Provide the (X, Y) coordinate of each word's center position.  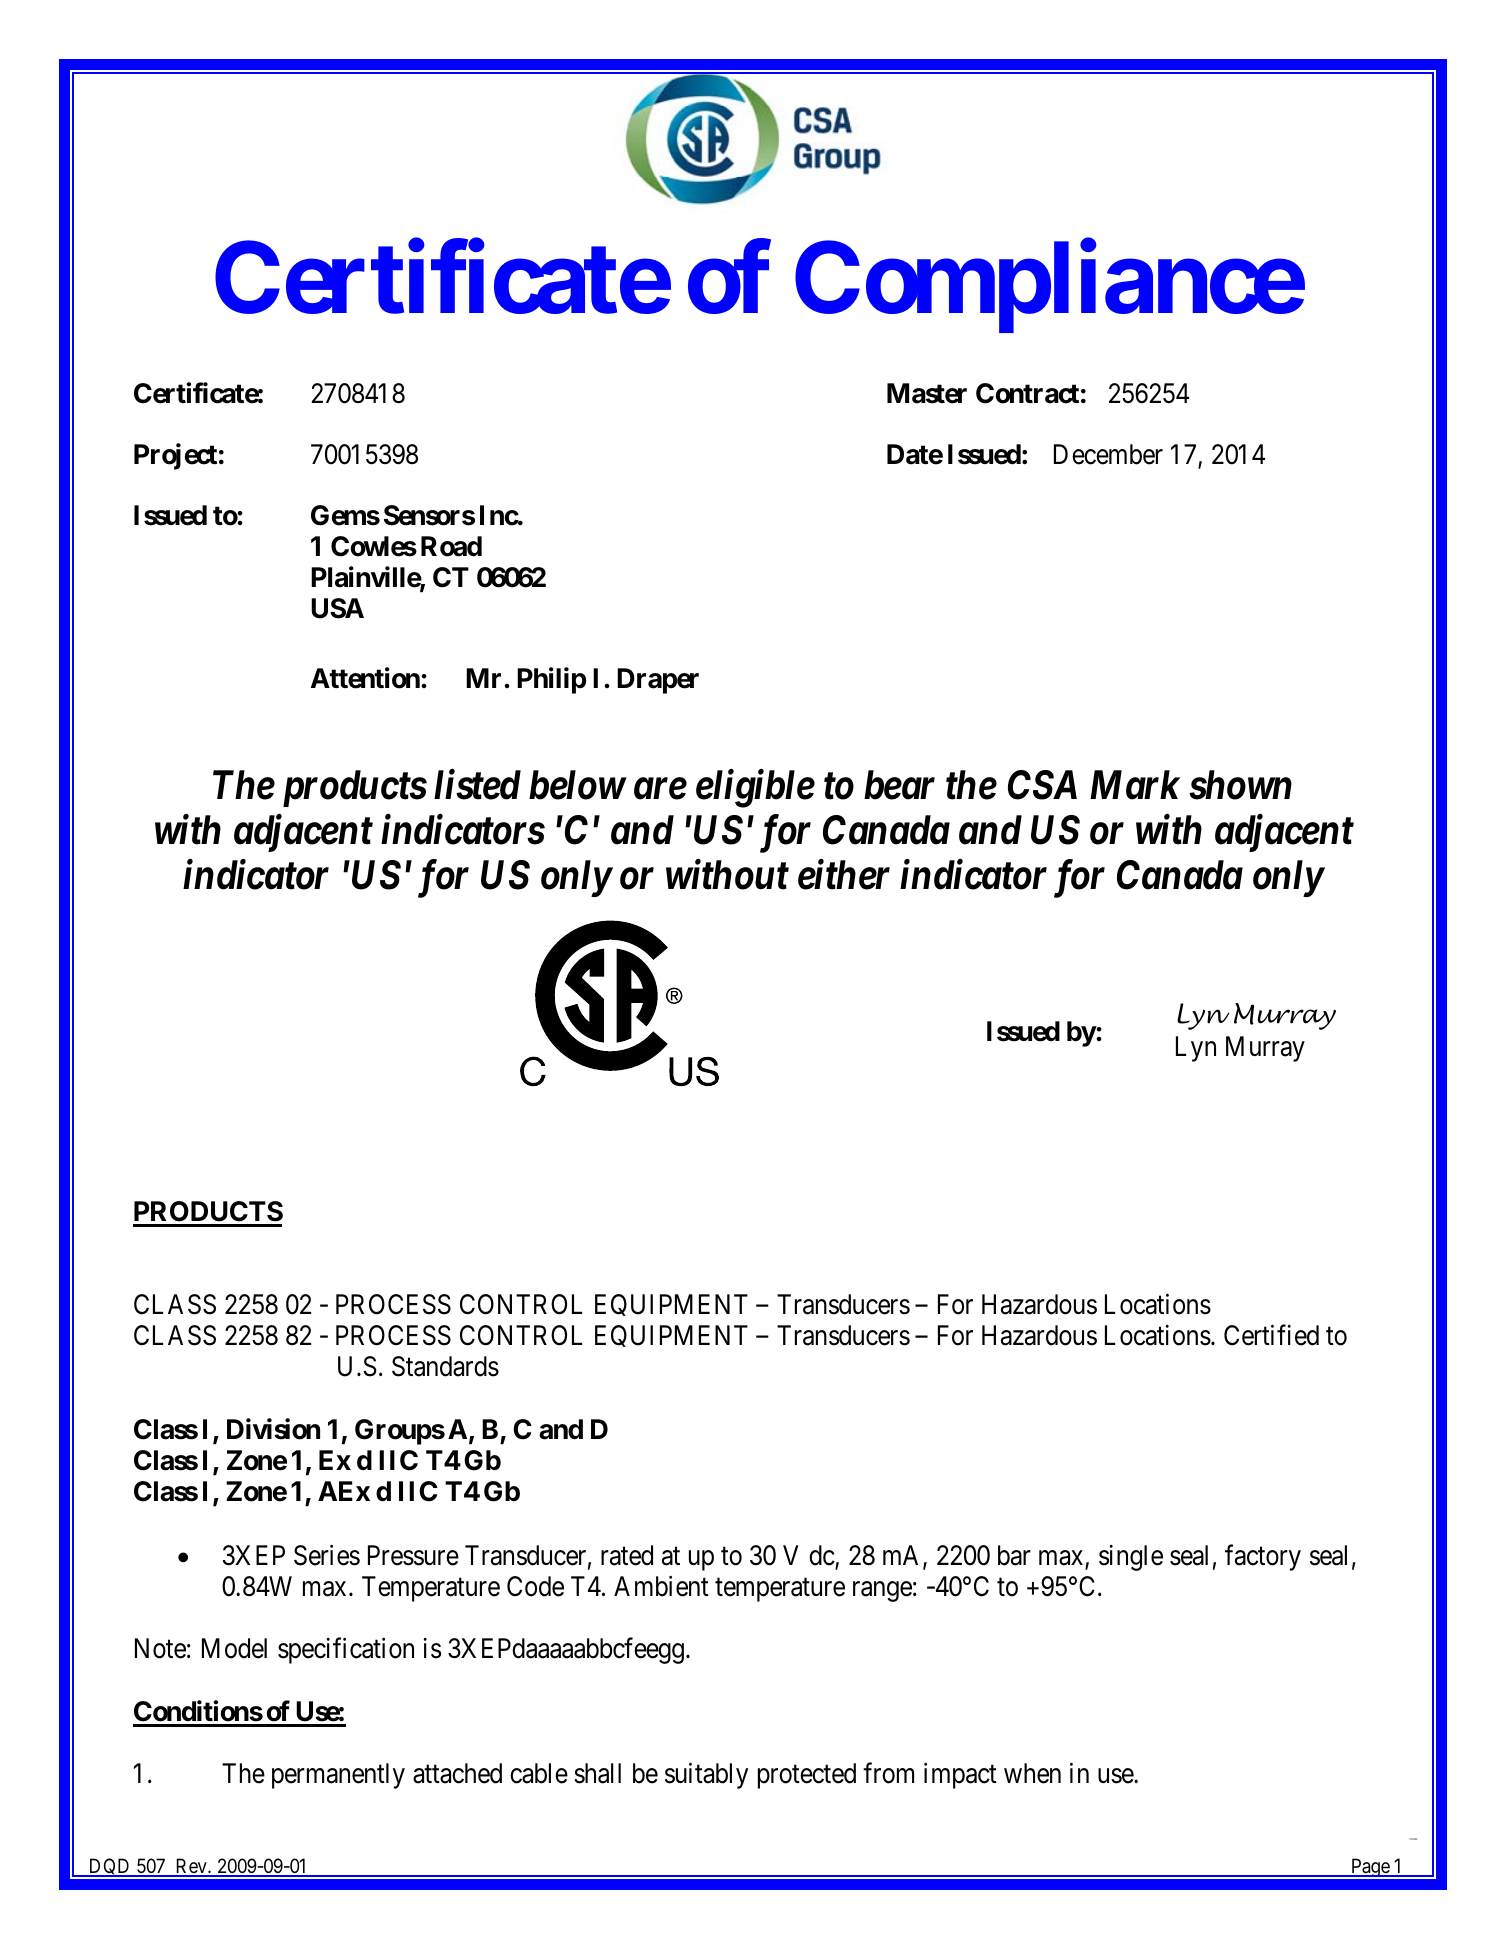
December (1108, 454)
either (844, 875)
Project (175, 456)
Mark (1135, 785)
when (1032, 1773)
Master (927, 393)
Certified (1271, 1335)
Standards (445, 1366)
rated (627, 1555)
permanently (338, 1776)
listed (477, 784)
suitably (706, 1775)
